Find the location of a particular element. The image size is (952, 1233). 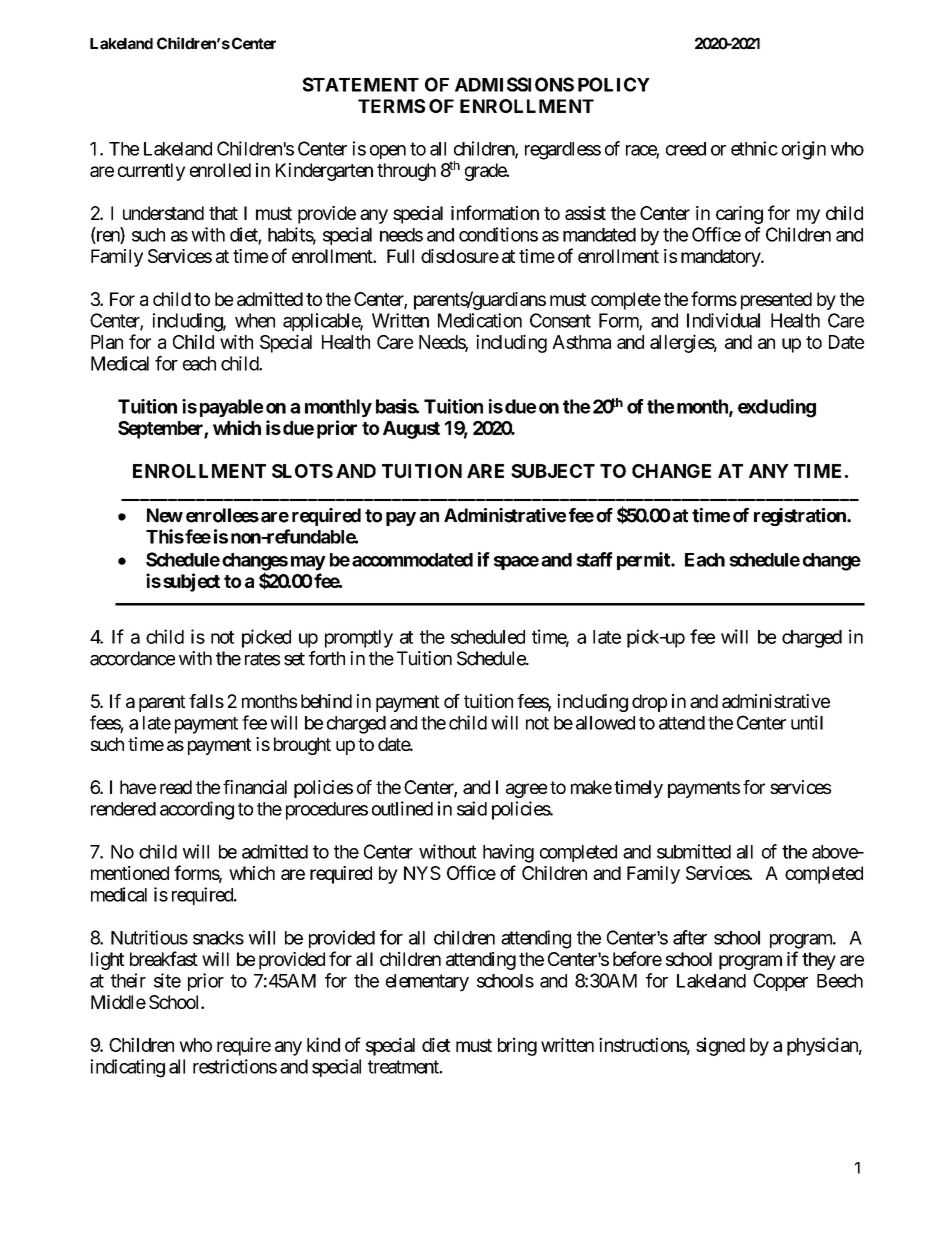

enrolled is located at coordinates (220, 170).
